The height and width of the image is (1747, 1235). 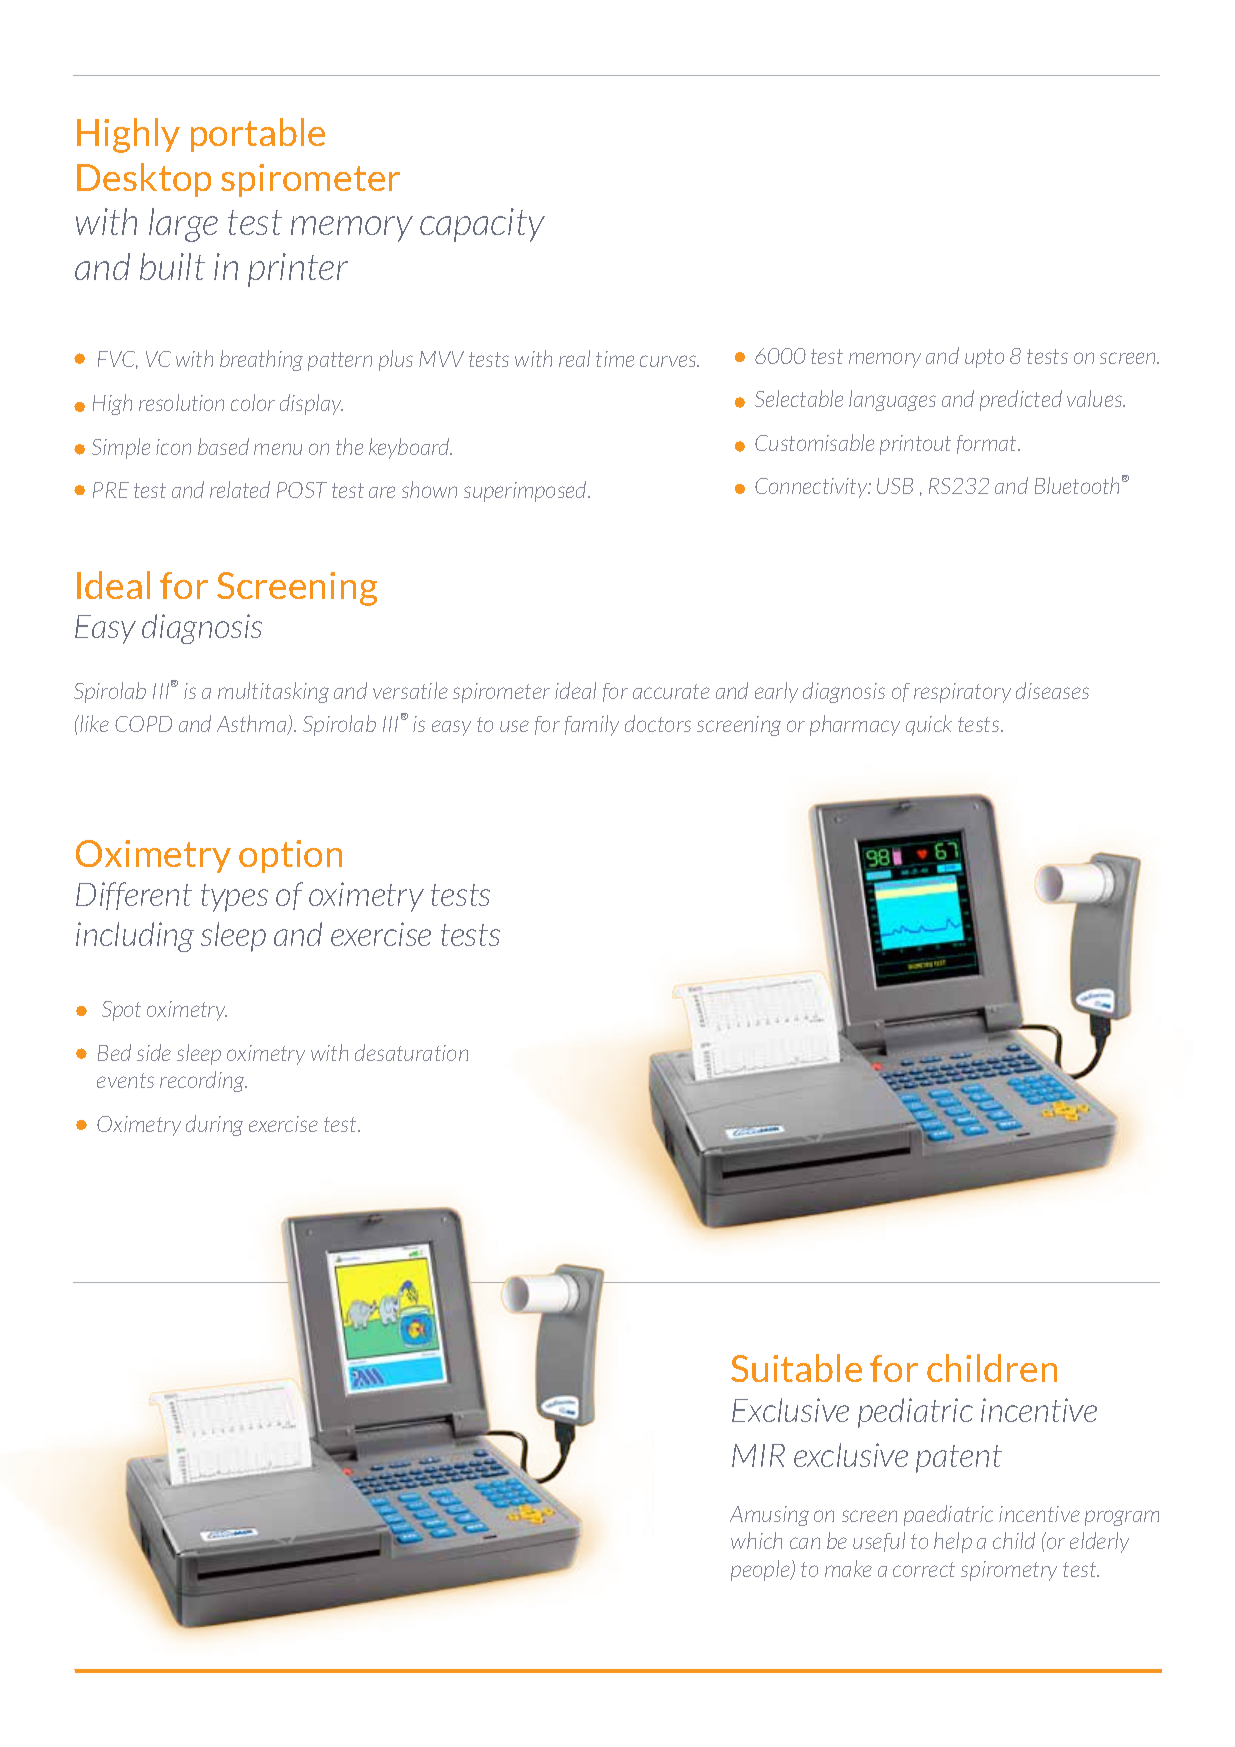 I want to click on capacity, so click(x=482, y=225).
